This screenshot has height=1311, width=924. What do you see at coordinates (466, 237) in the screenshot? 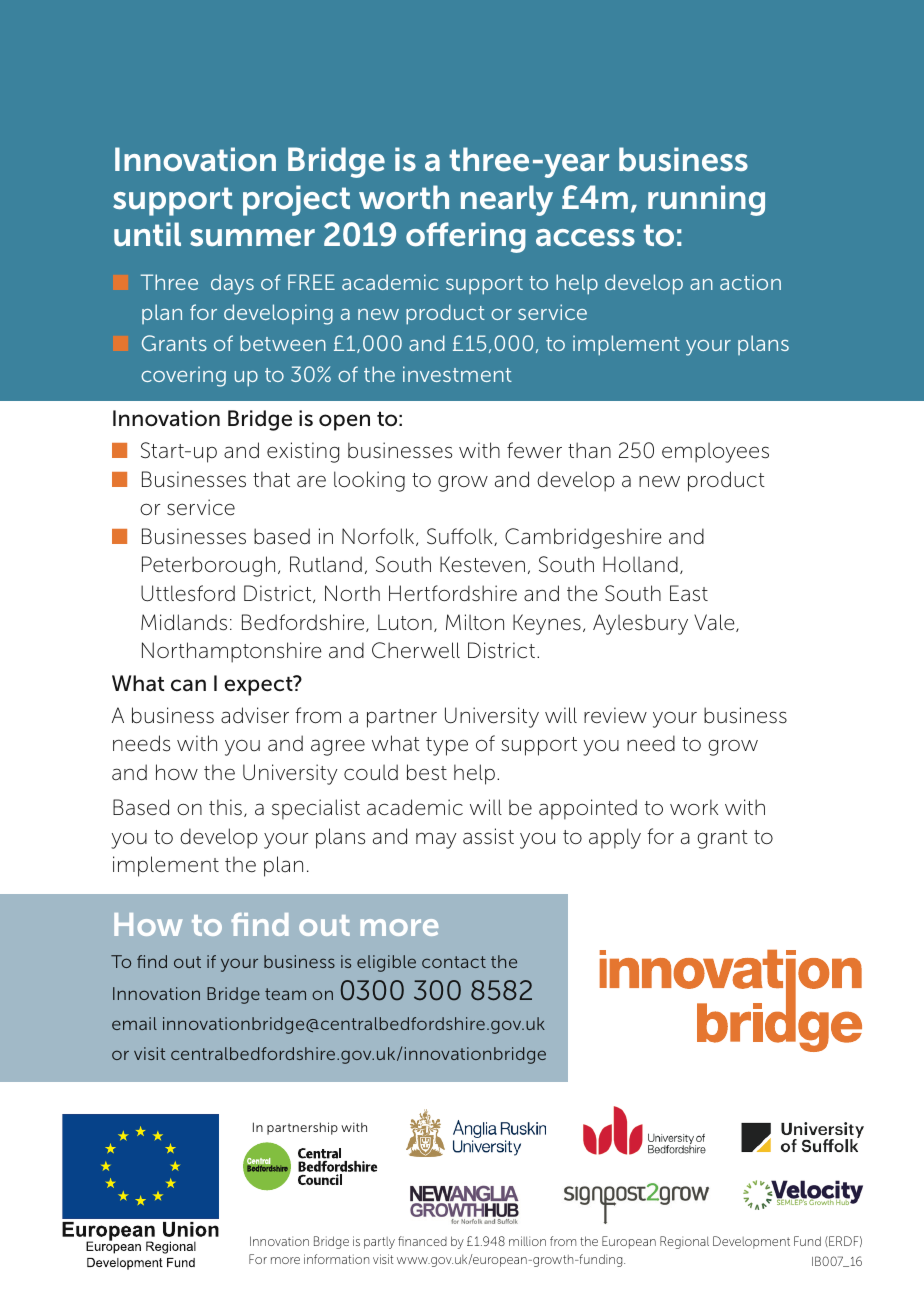
I see `offering` at bounding box center [466, 237].
